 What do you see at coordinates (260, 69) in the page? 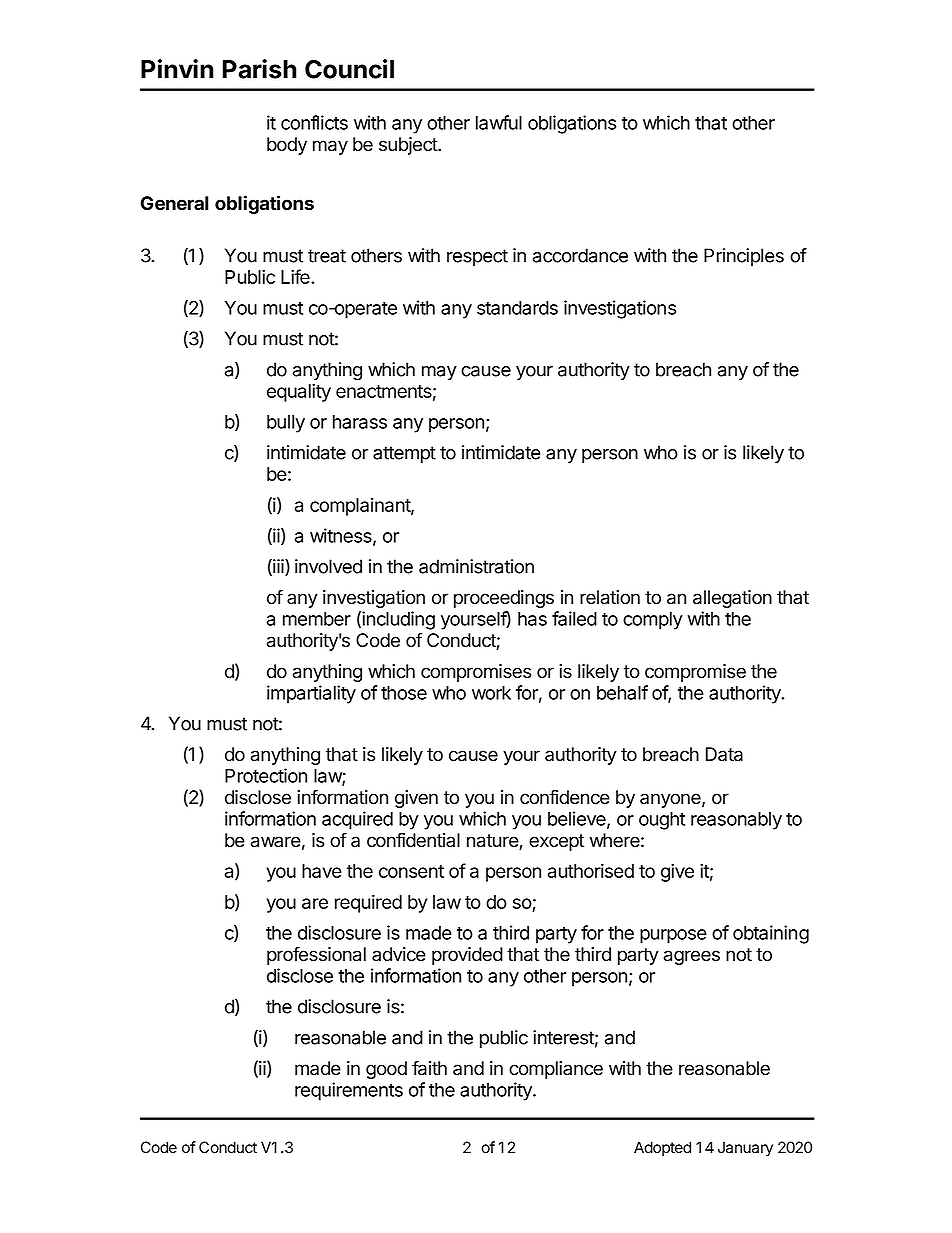
I see `Parish` at bounding box center [260, 69].
